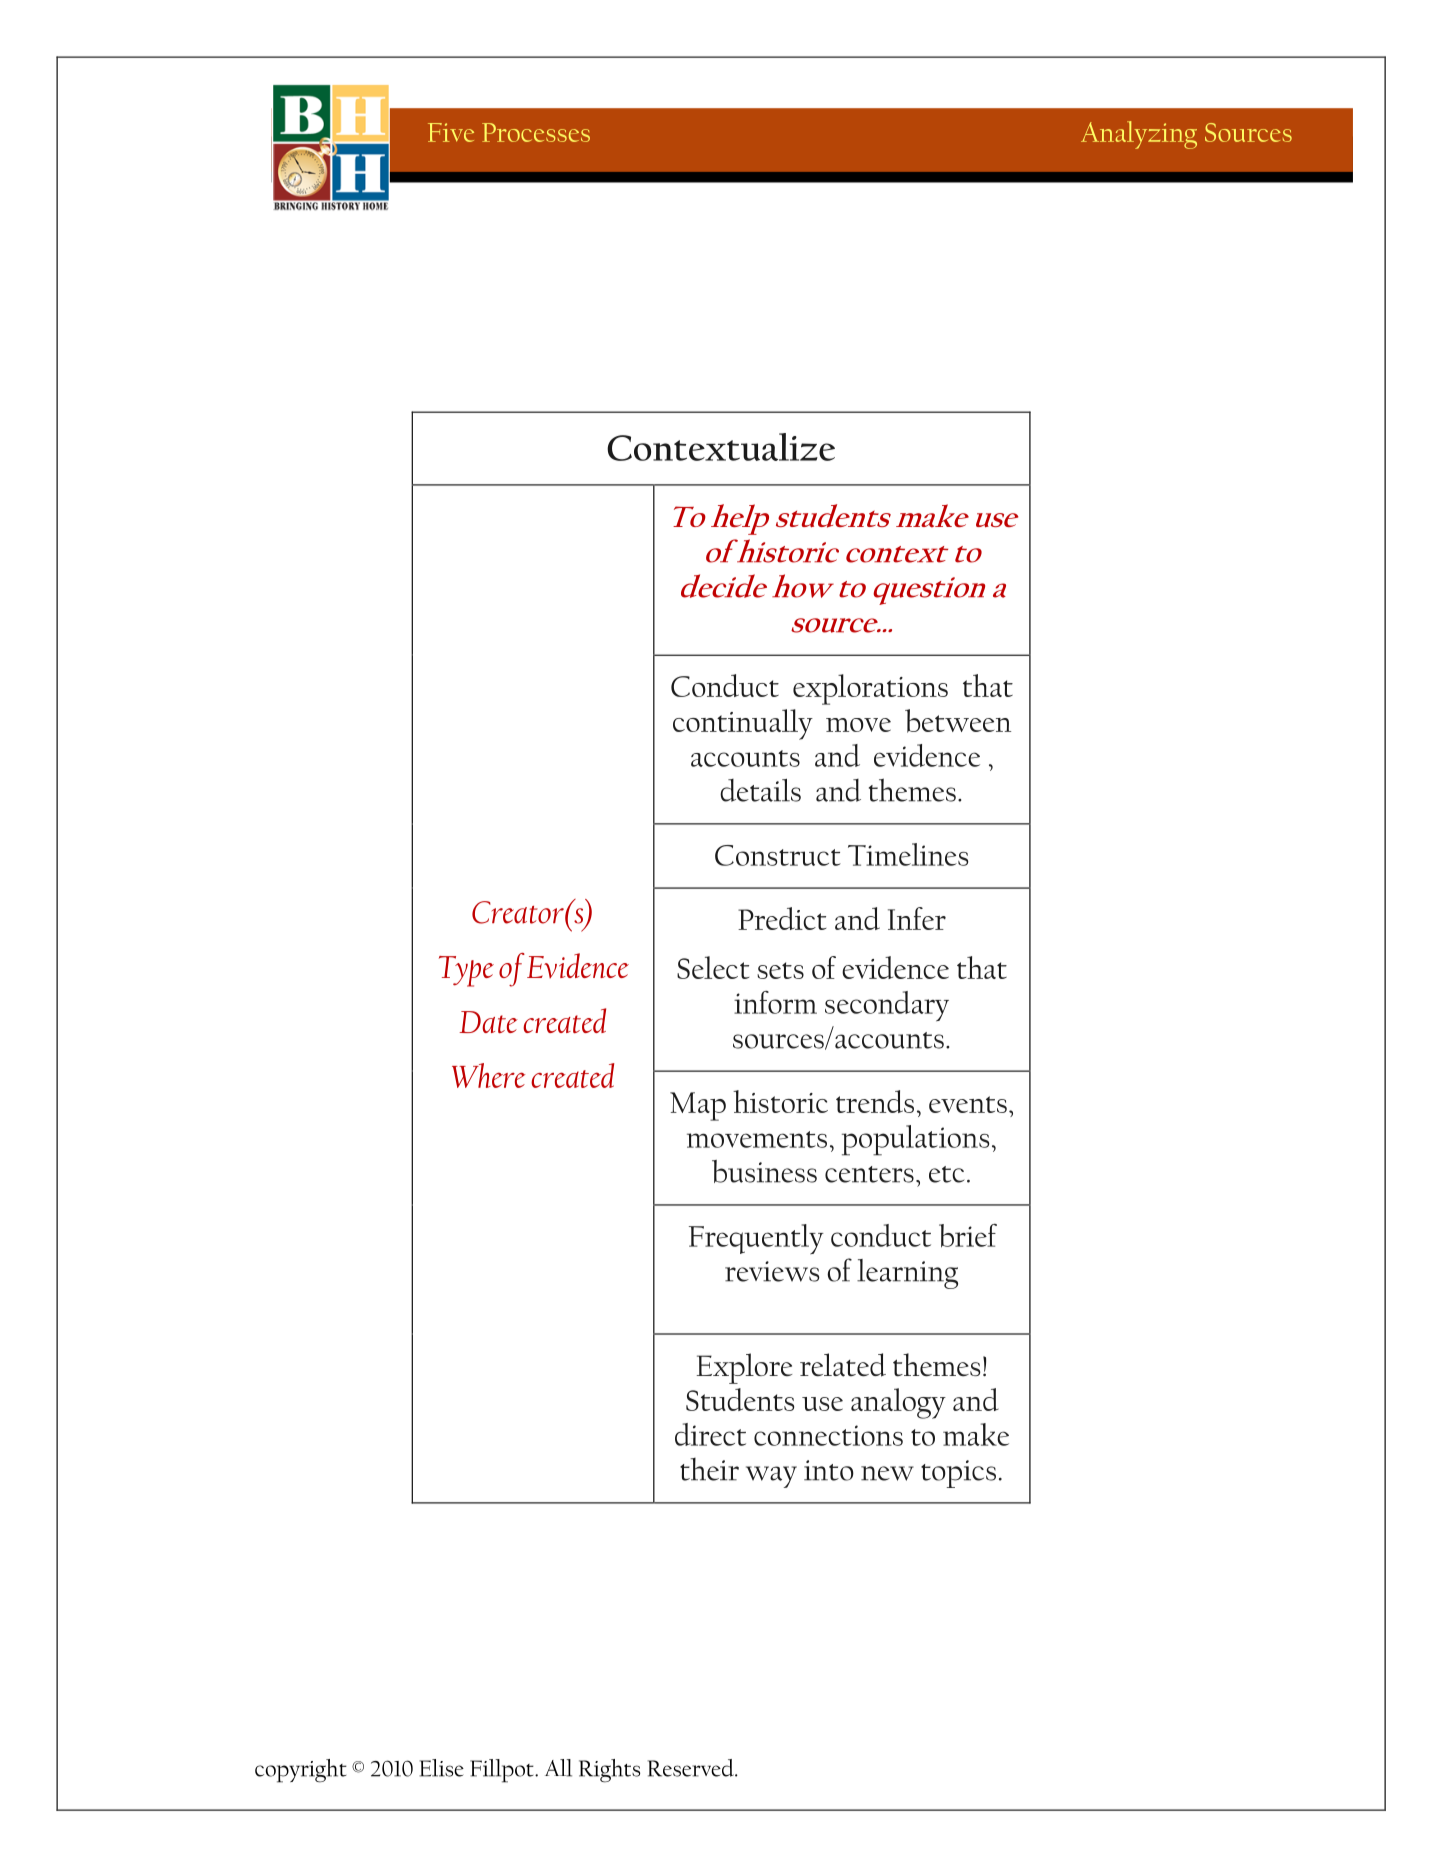 The width and height of the screenshot is (1442, 1867). What do you see at coordinates (958, 721) in the screenshot?
I see `between` at bounding box center [958, 721].
